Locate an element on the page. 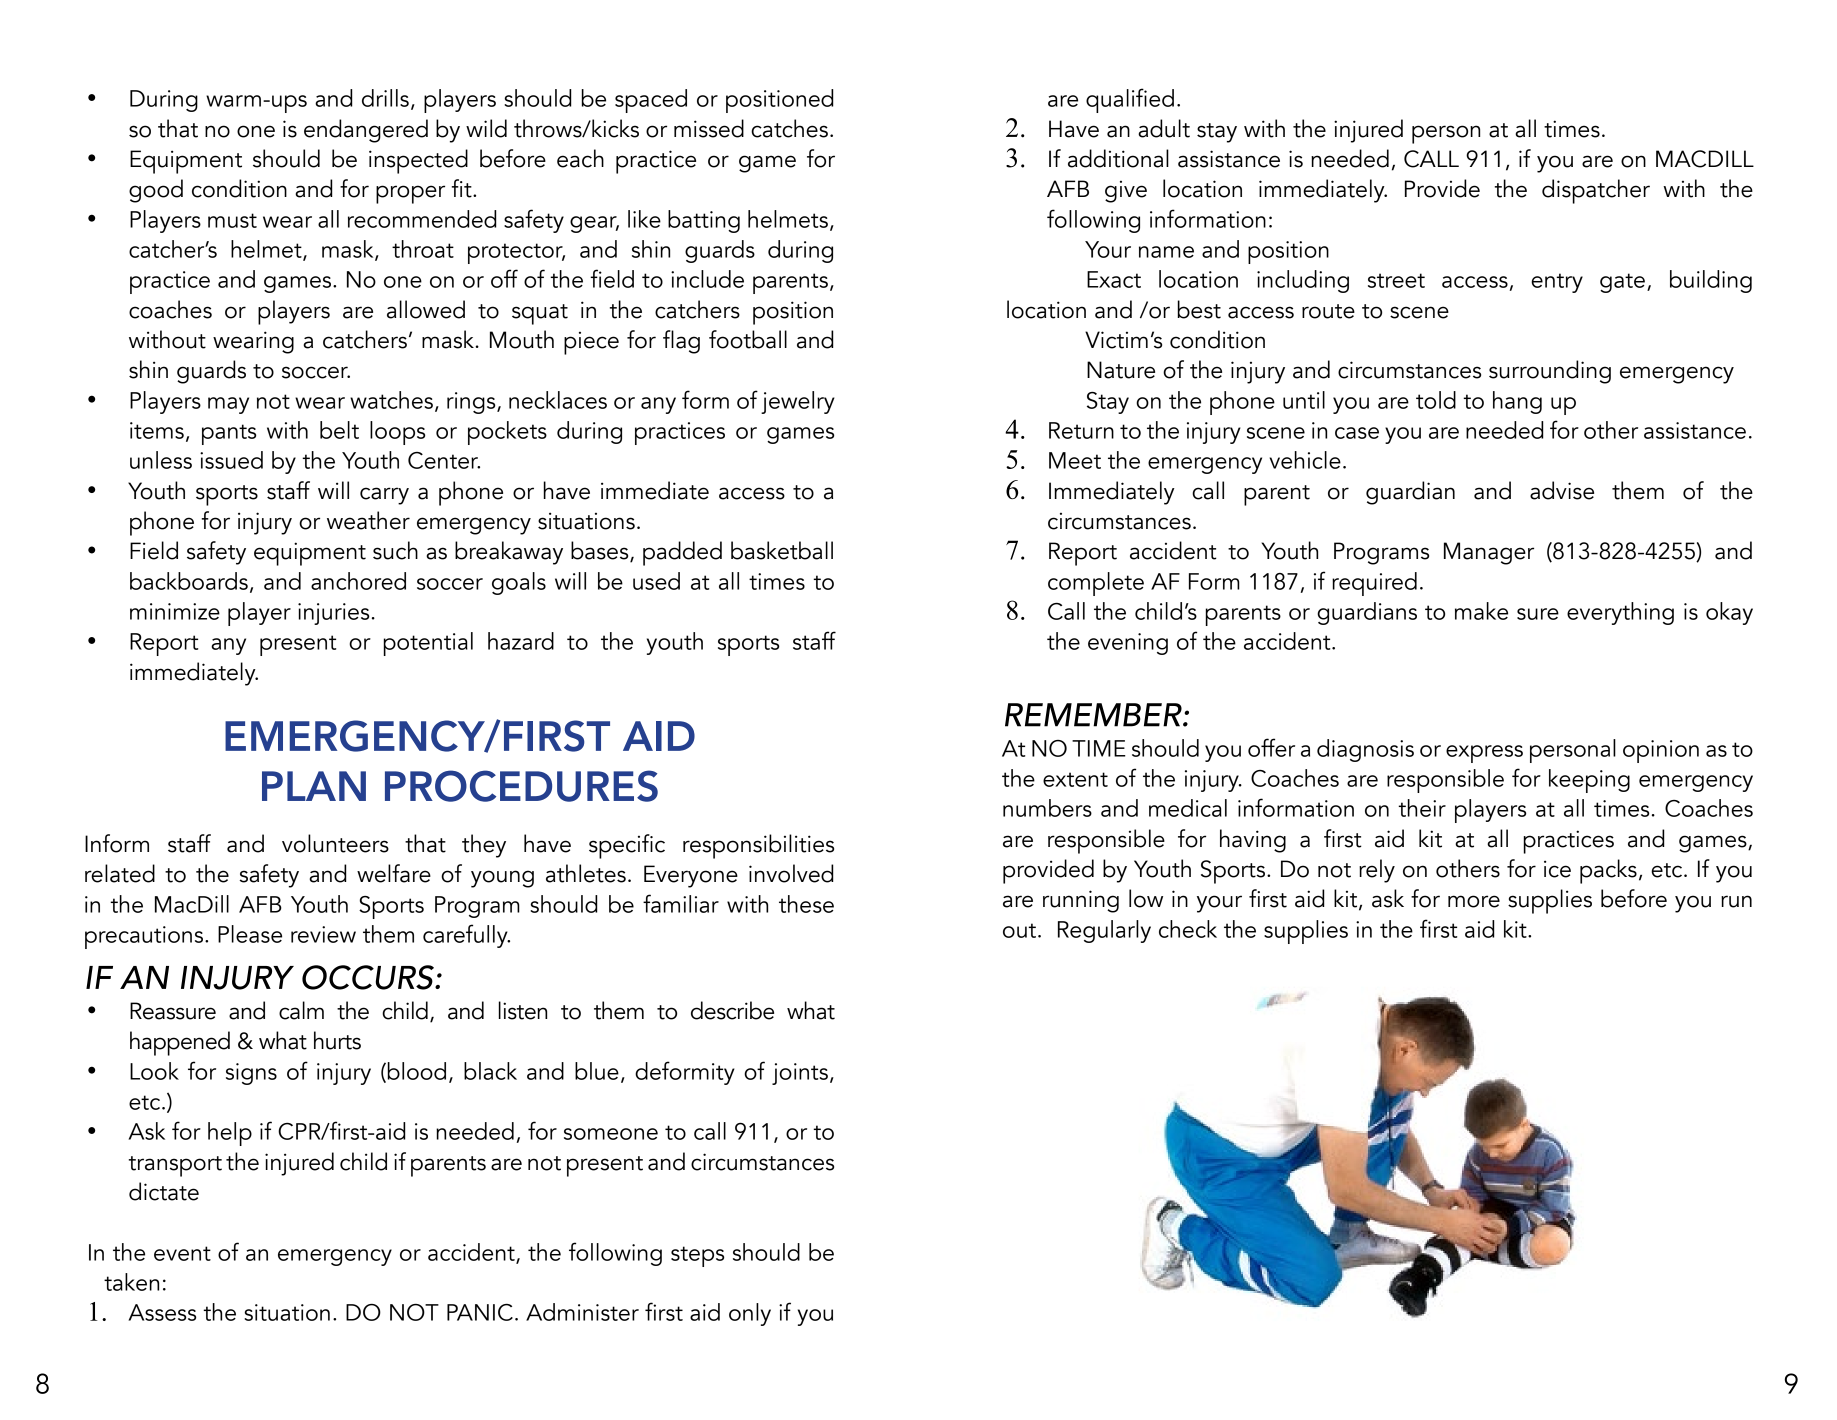 Image resolution: width=1837 pixels, height=1420 pixels. hang is located at coordinates (1517, 402).
